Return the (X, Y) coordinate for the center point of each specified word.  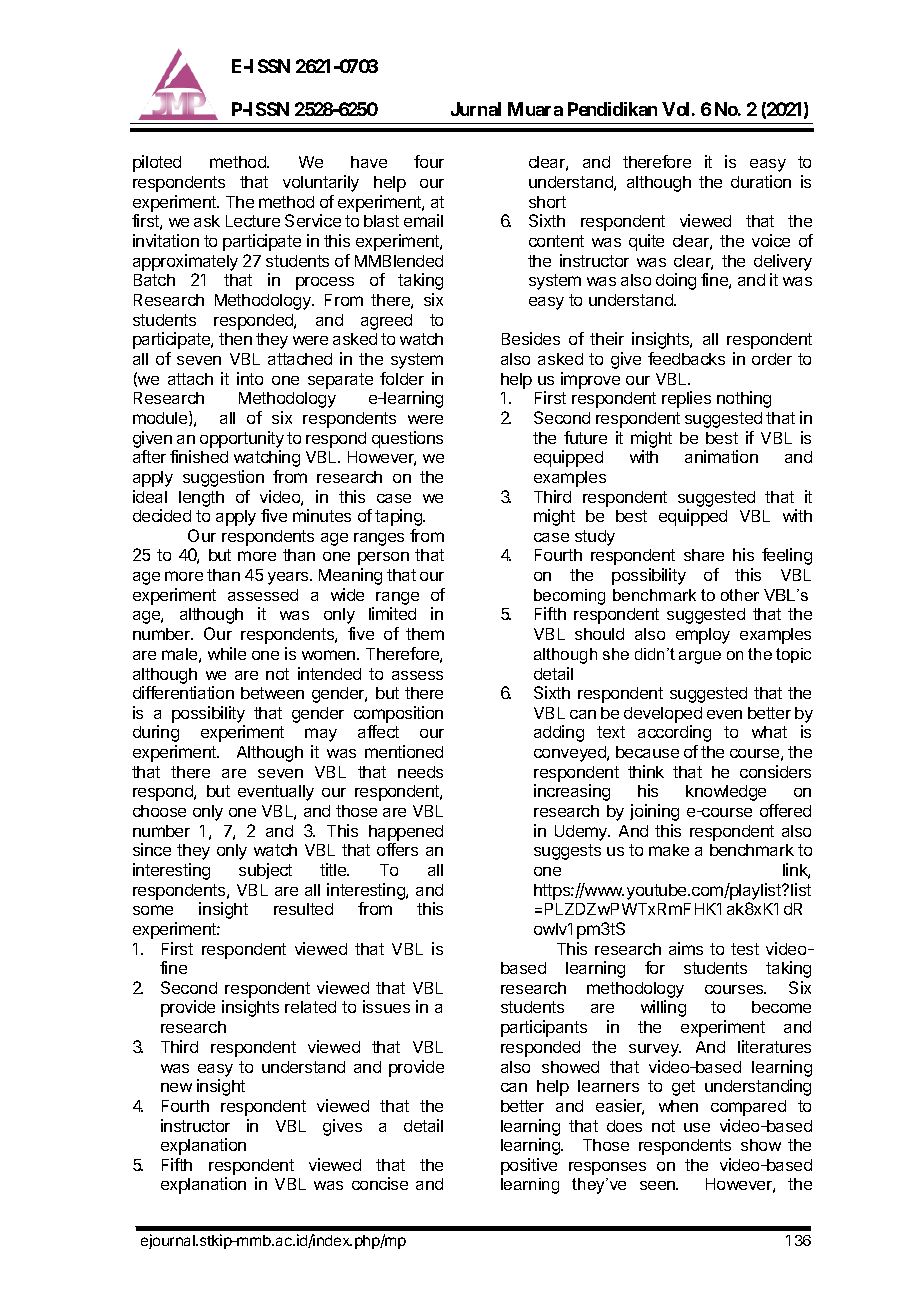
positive (529, 1166)
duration (761, 181)
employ (703, 636)
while (227, 653)
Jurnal (476, 109)
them (425, 634)
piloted (157, 163)
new (176, 1087)
